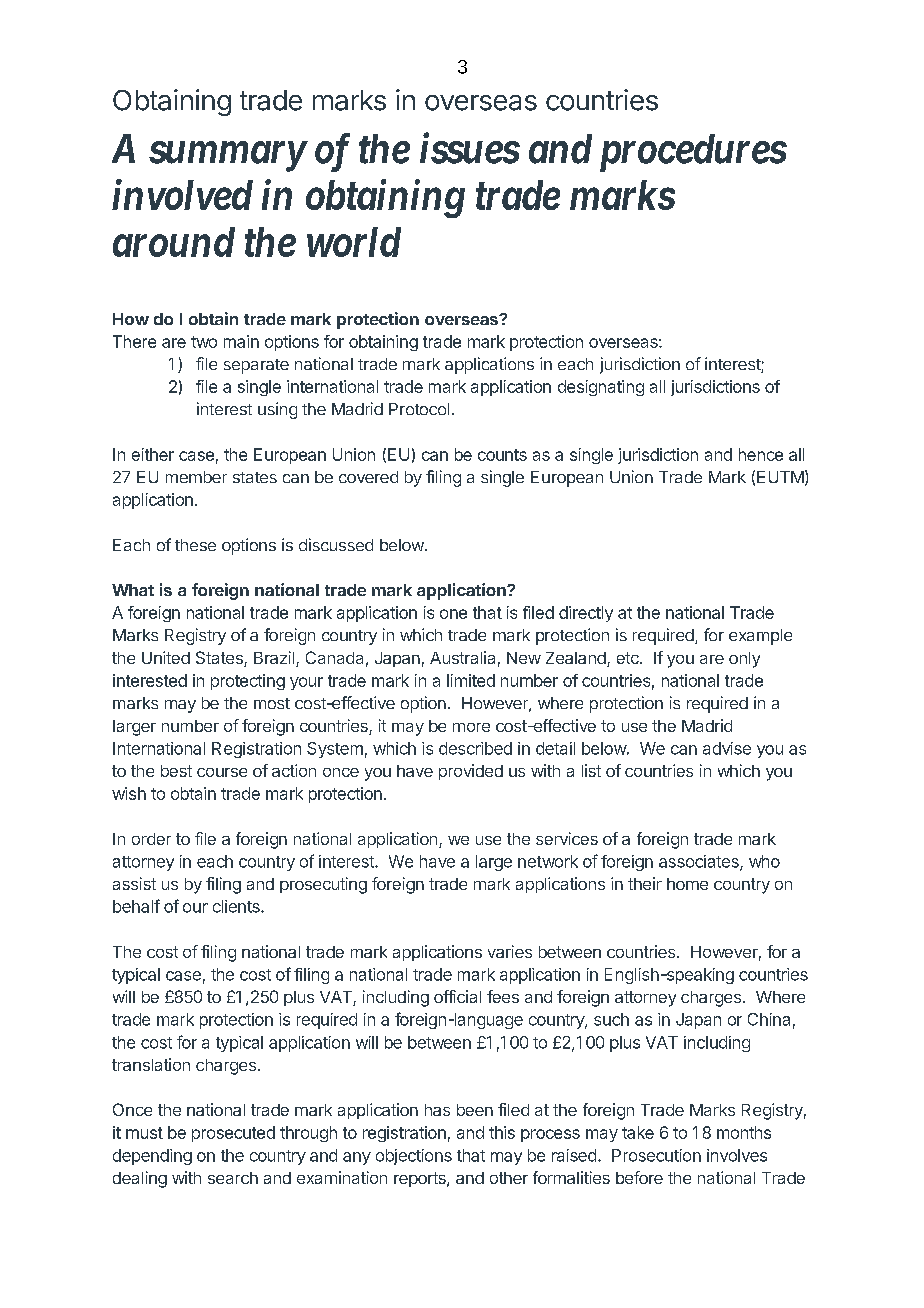 This page has height=1308, width=924. Describe the element at coordinates (414, 1157) in the page. I see `objections` at that location.
